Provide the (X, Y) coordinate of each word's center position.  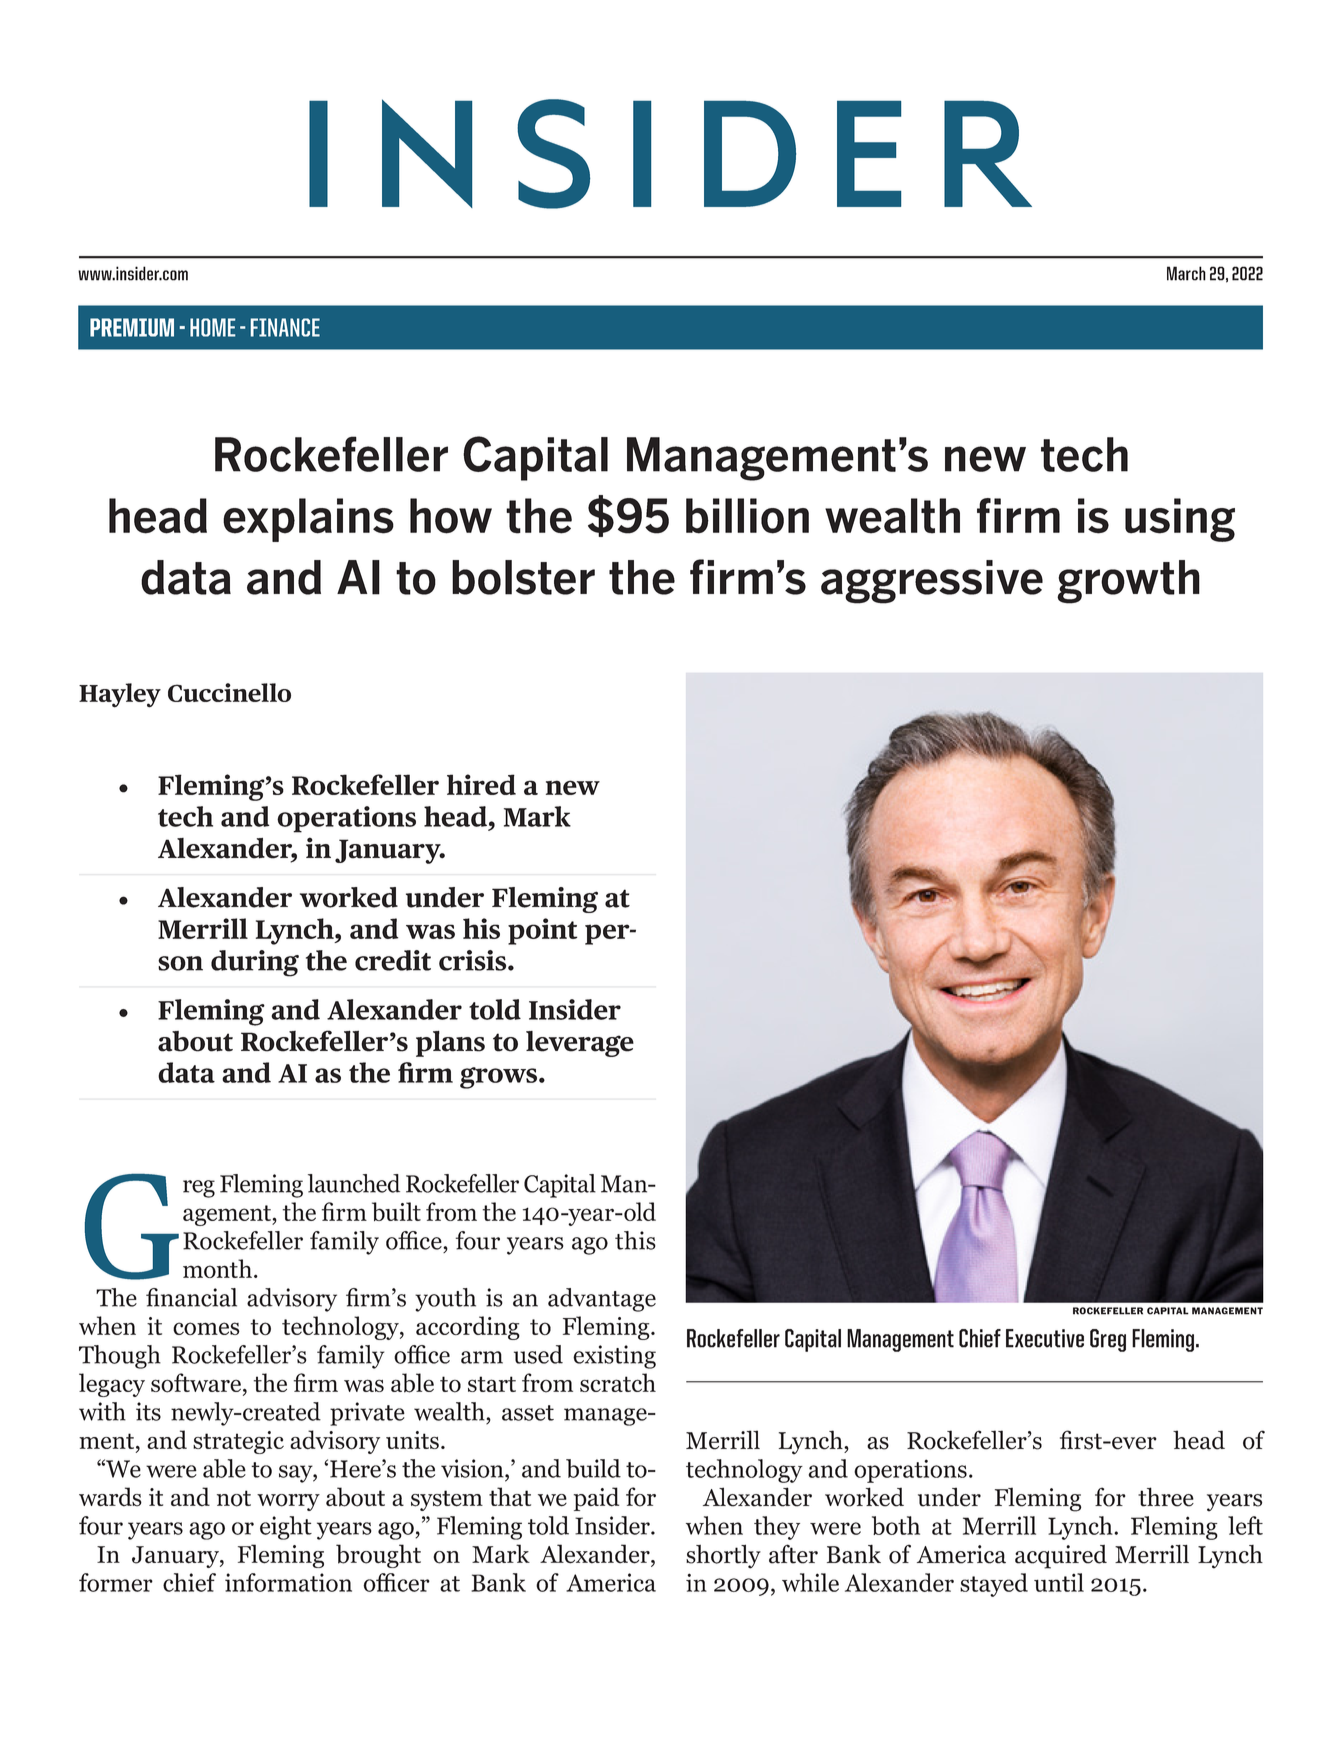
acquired (1061, 1557)
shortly (723, 1556)
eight (286, 1528)
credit (393, 960)
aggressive (932, 582)
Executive (1045, 1338)
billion (747, 516)
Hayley (120, 695)
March (1186, 273)
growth (1128, 582)
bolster (523, 577)
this (635, 1240)
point (542, 931)
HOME (213, 327)
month (217, 1268)
